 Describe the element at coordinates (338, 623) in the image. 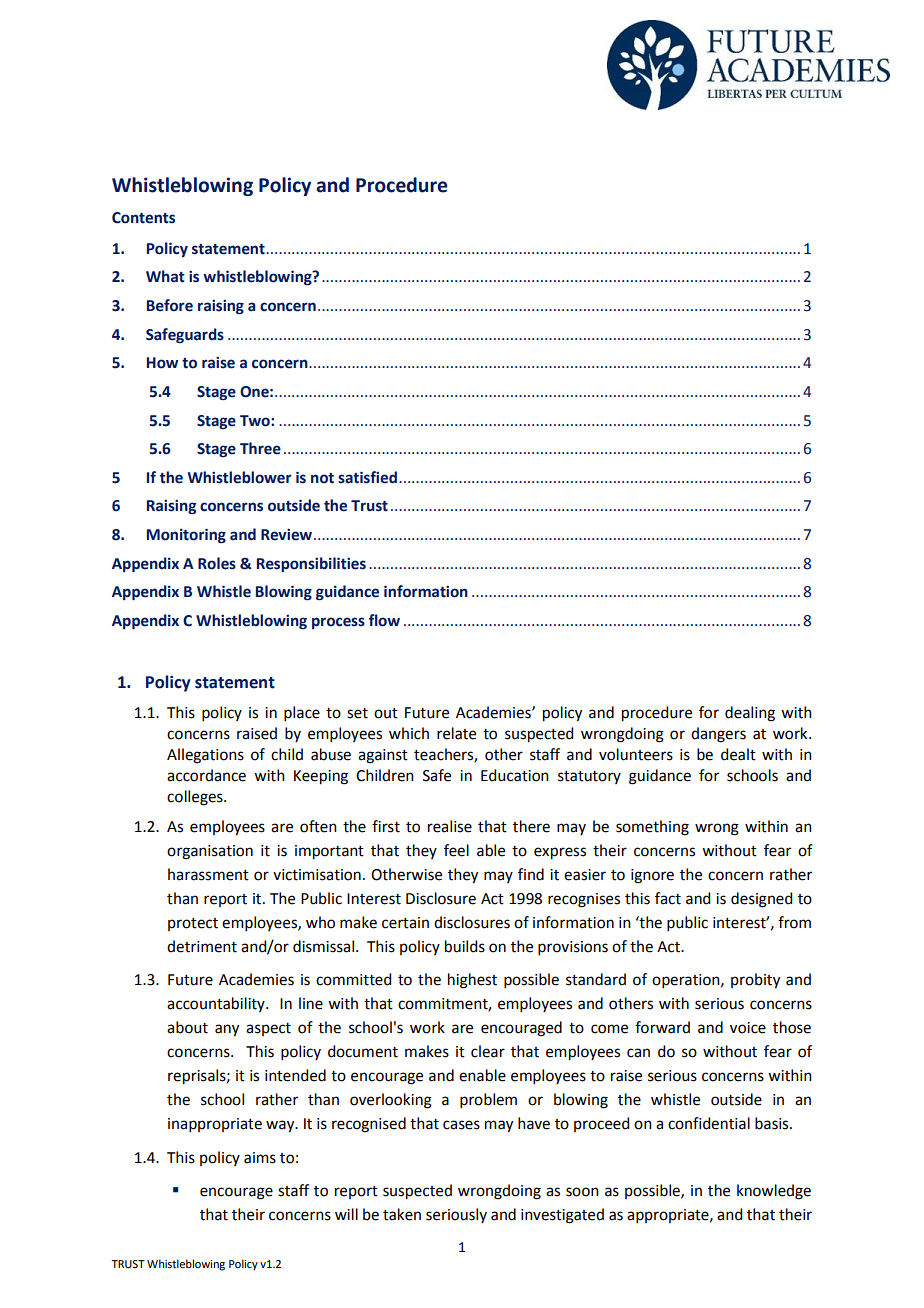

I see `process` at that location.
